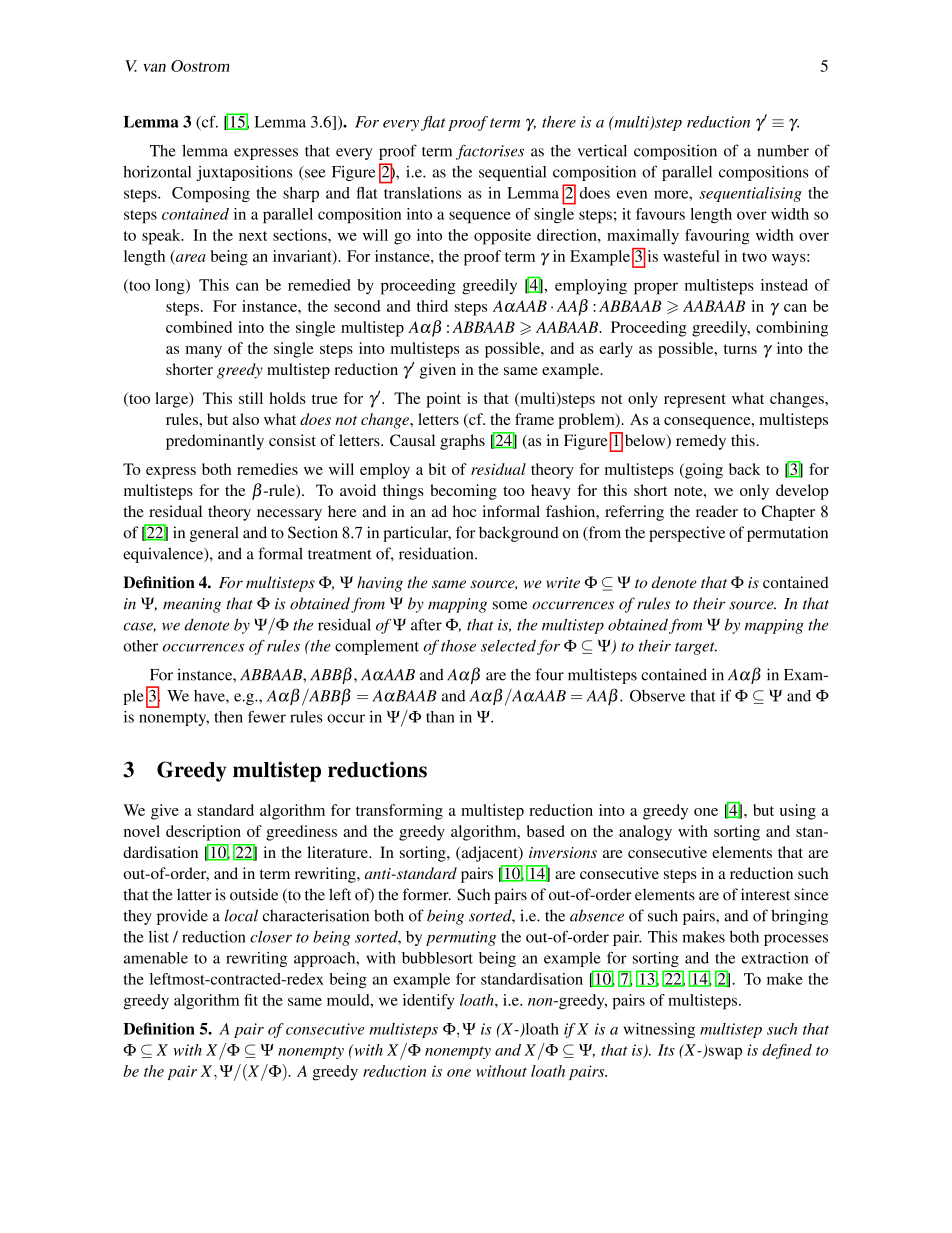  Describe the element at coordinates (428, 1002) in the image. I see `identify` at that location.
